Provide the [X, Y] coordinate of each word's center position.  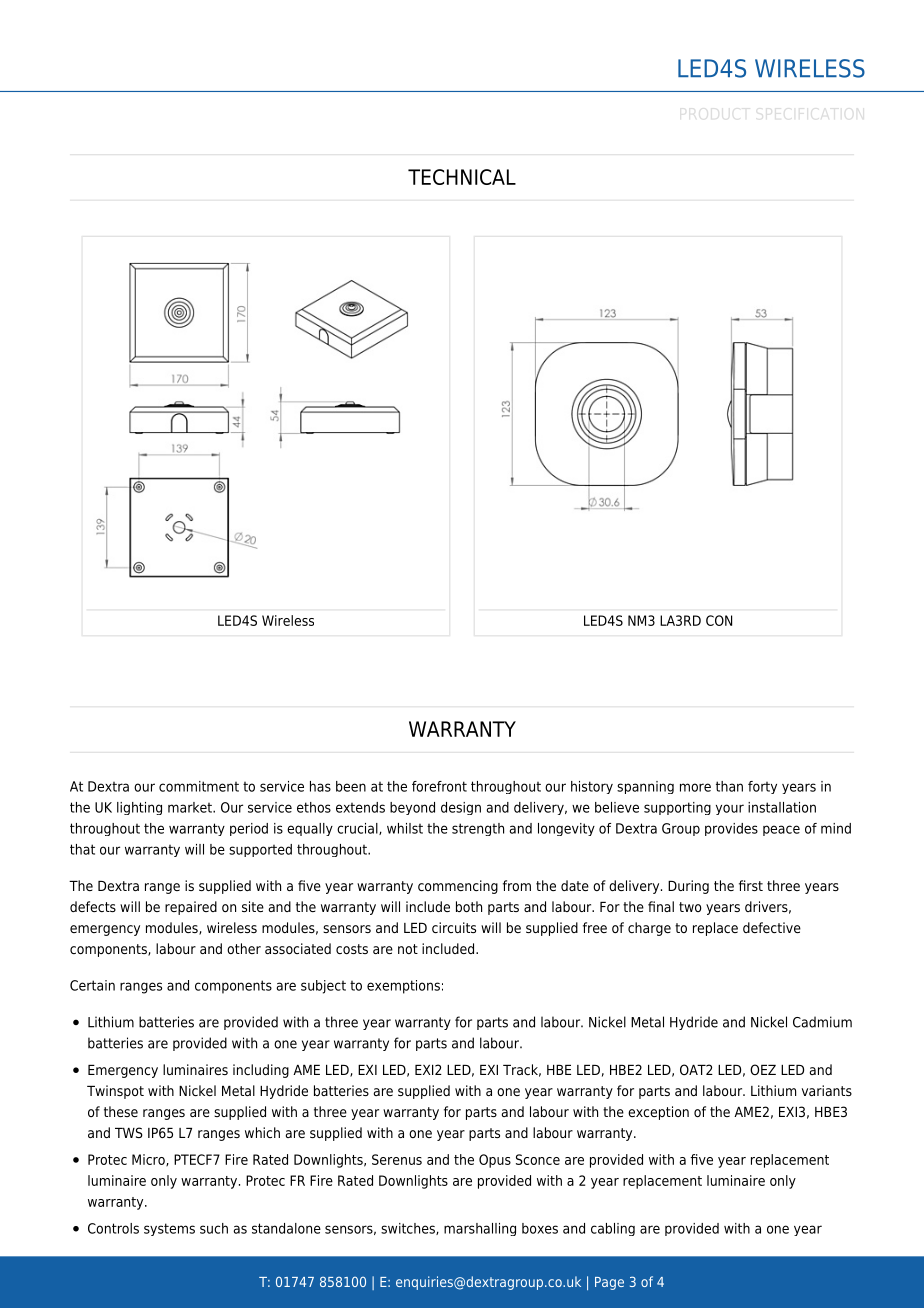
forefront [439, 786]
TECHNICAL [462, 177]
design [461, 808]
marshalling [480, 1229]
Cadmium [822, 1022]
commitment [199, 786]
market [191, 807]
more [695, 787]
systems [169, 1229]
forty [762, 787]
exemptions [403, 987]
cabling [613, 1229]
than [729, 786]
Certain [92, 985]
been [351, 786]
